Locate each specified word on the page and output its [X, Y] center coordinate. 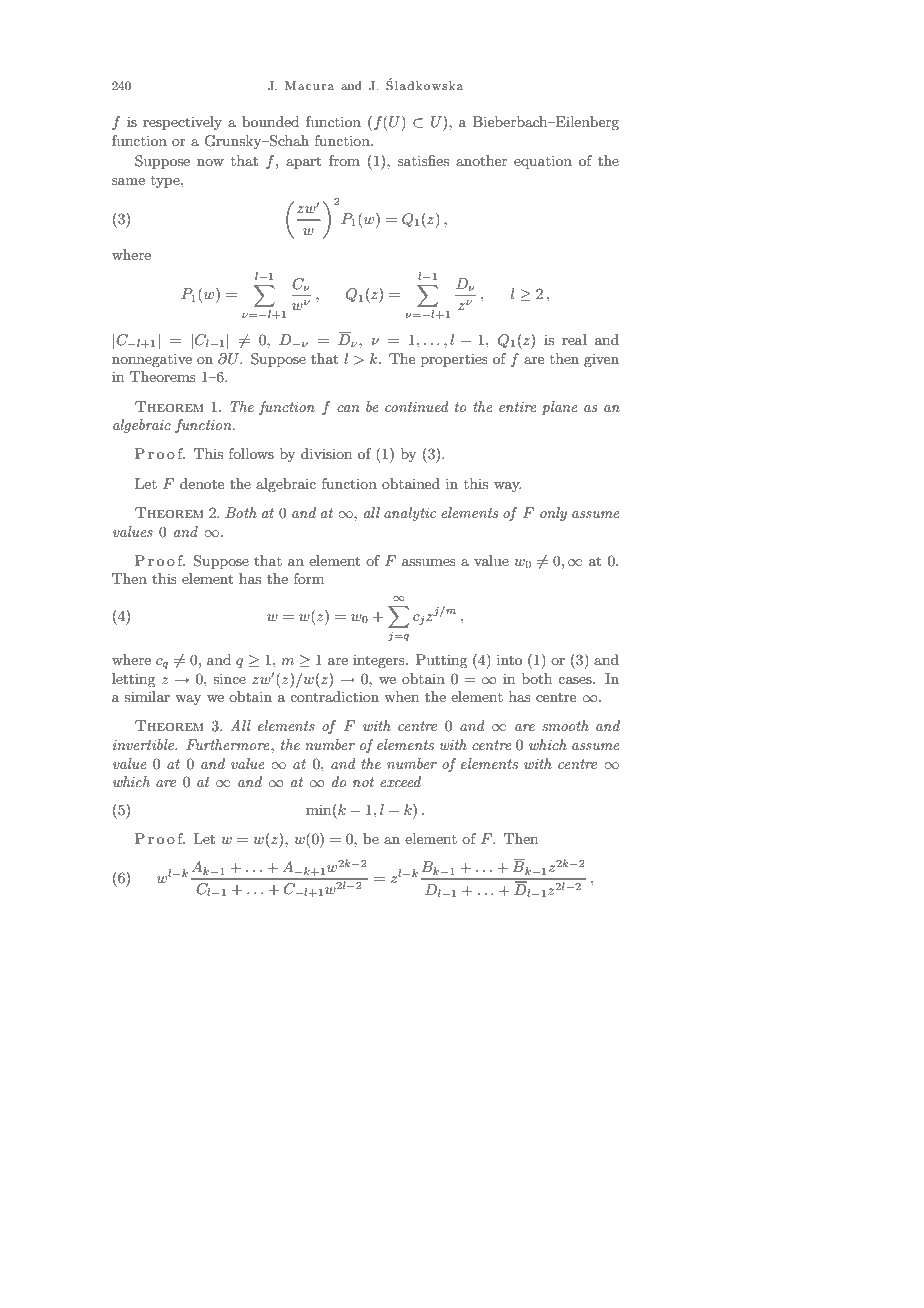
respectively [182, 123]
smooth [565, 725]
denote [202, 483]
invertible [145, 744]
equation [543, 162]
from [344, 160]
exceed [400, 781]
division [326, 453]
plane [560, 408]
